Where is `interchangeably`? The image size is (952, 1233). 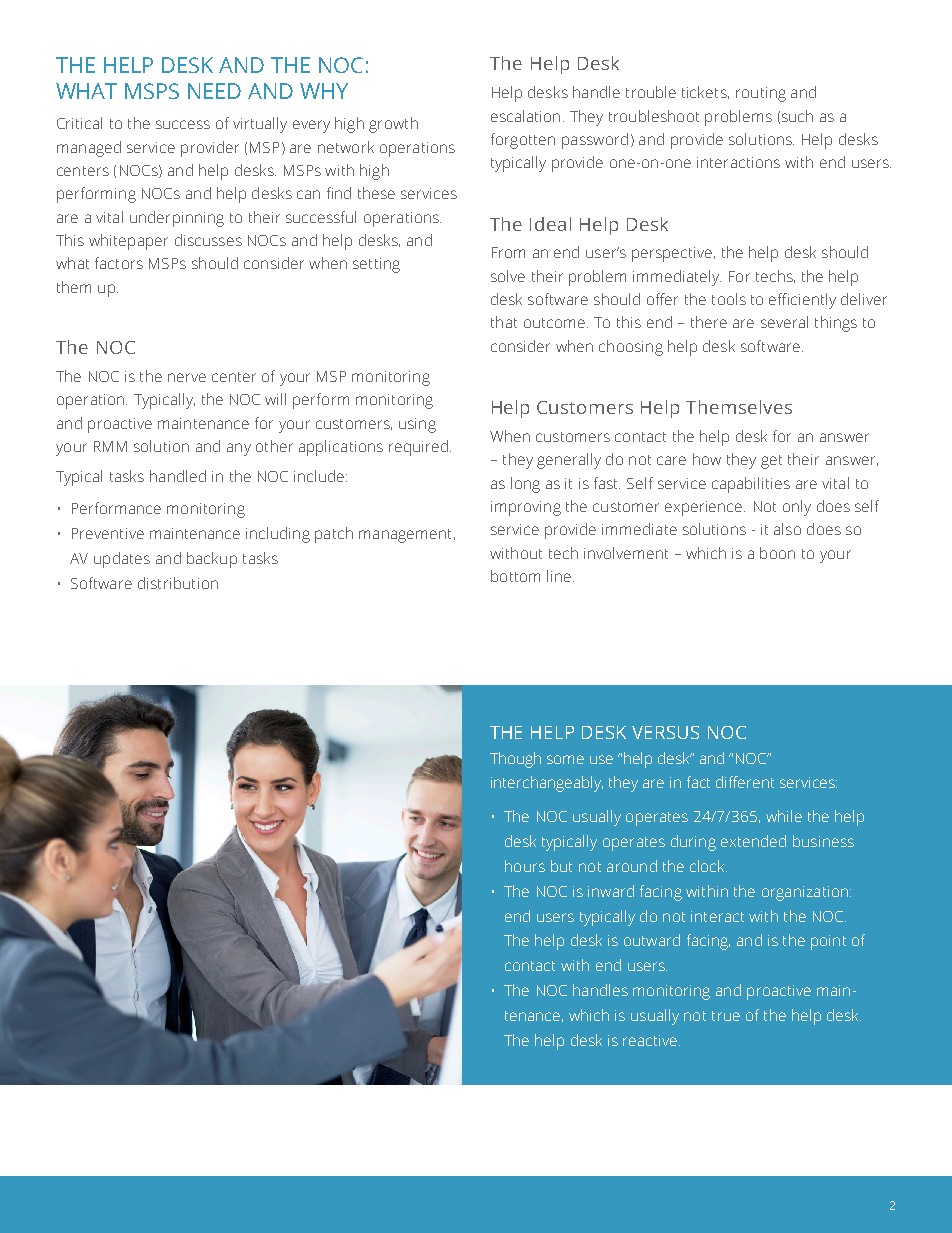 interchangeably is located at coordinates (547, 784).
